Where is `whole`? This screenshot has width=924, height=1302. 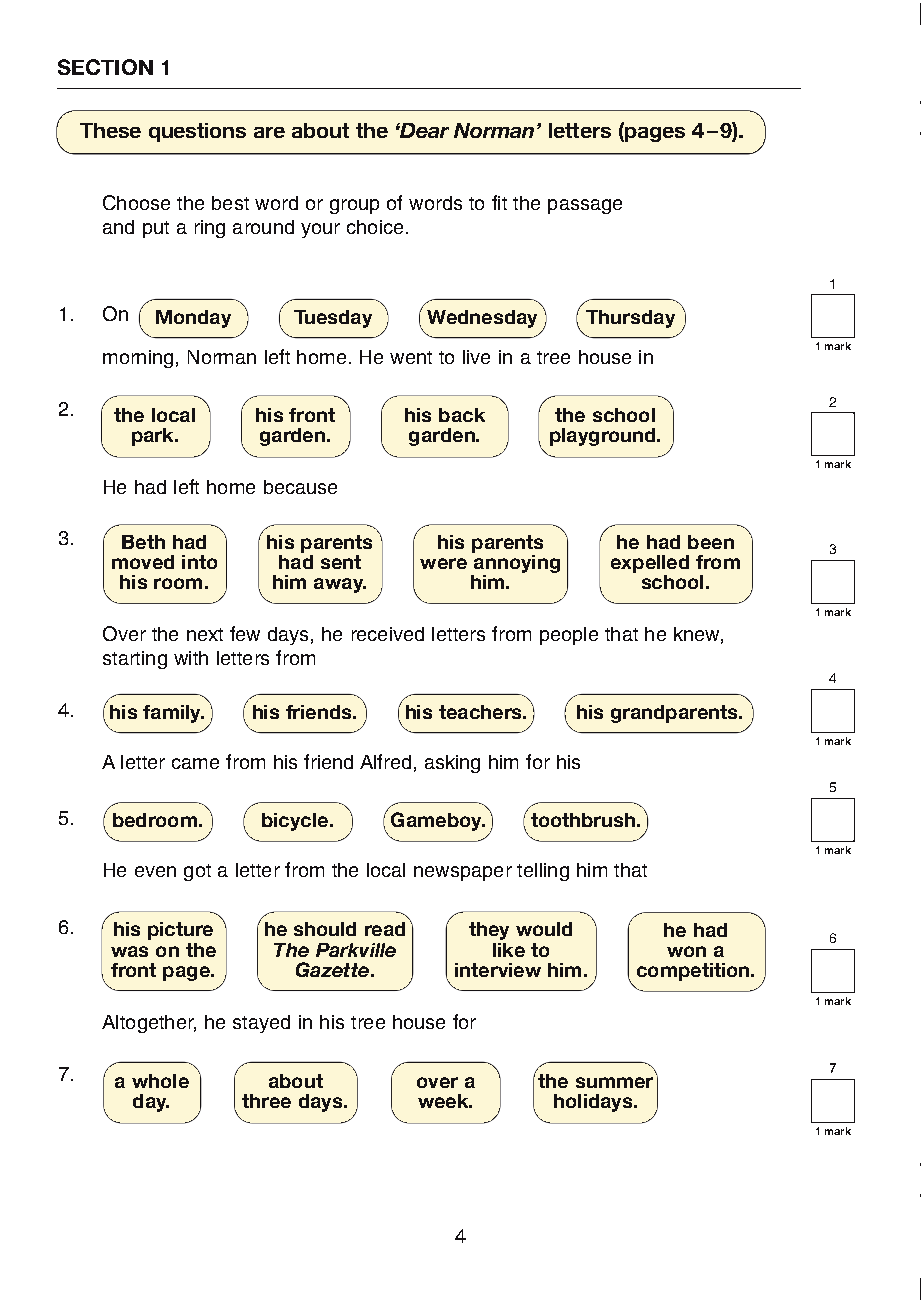 whole is located at coordinates (160, 1081).
